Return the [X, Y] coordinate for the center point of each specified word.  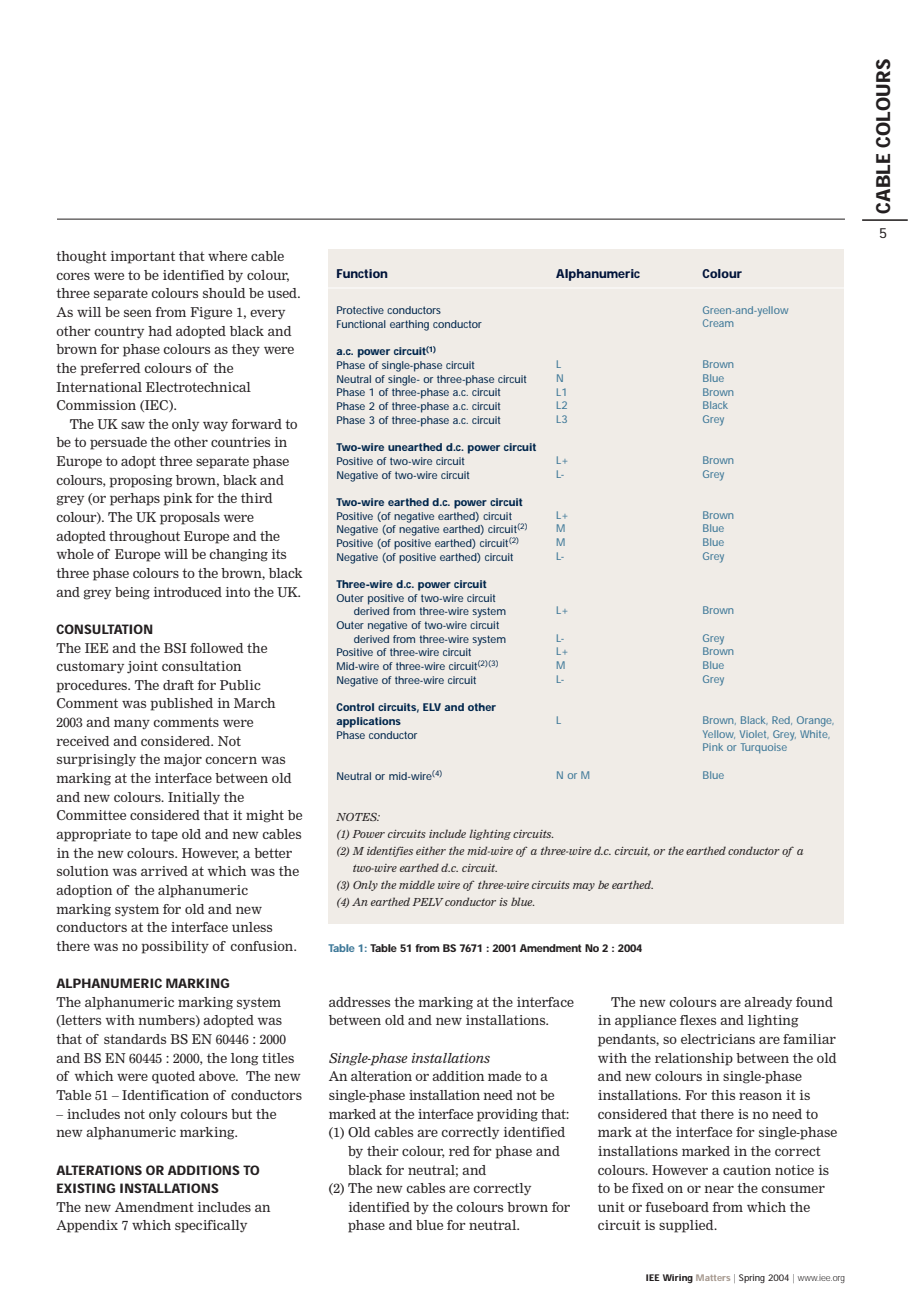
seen [138, 313]
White [815, 734]
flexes [698, 1020]
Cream [718, 323]
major [183, 760]
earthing [409, 325]
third [257, 498]
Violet [754, 734]
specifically [211, 1226]
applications [368, 722]
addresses [359, 1002]
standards [135, 1039]
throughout [144, 537]
